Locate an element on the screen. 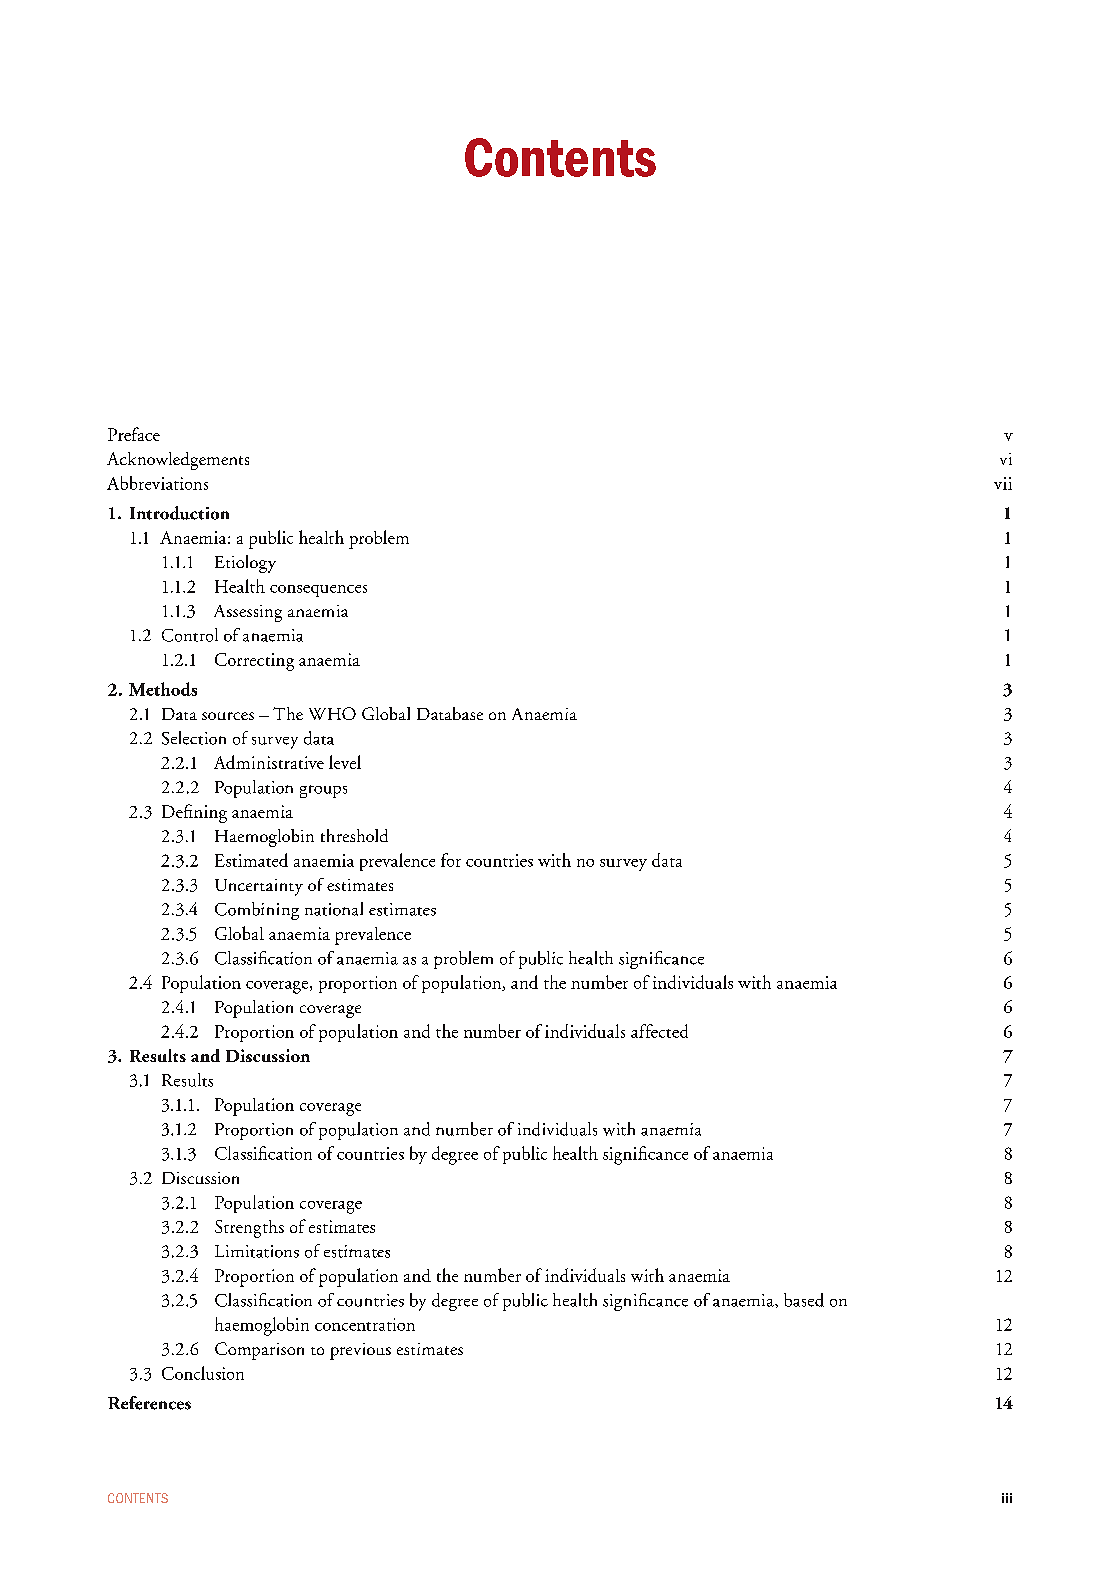  for is located at coordinates (451, 860).
